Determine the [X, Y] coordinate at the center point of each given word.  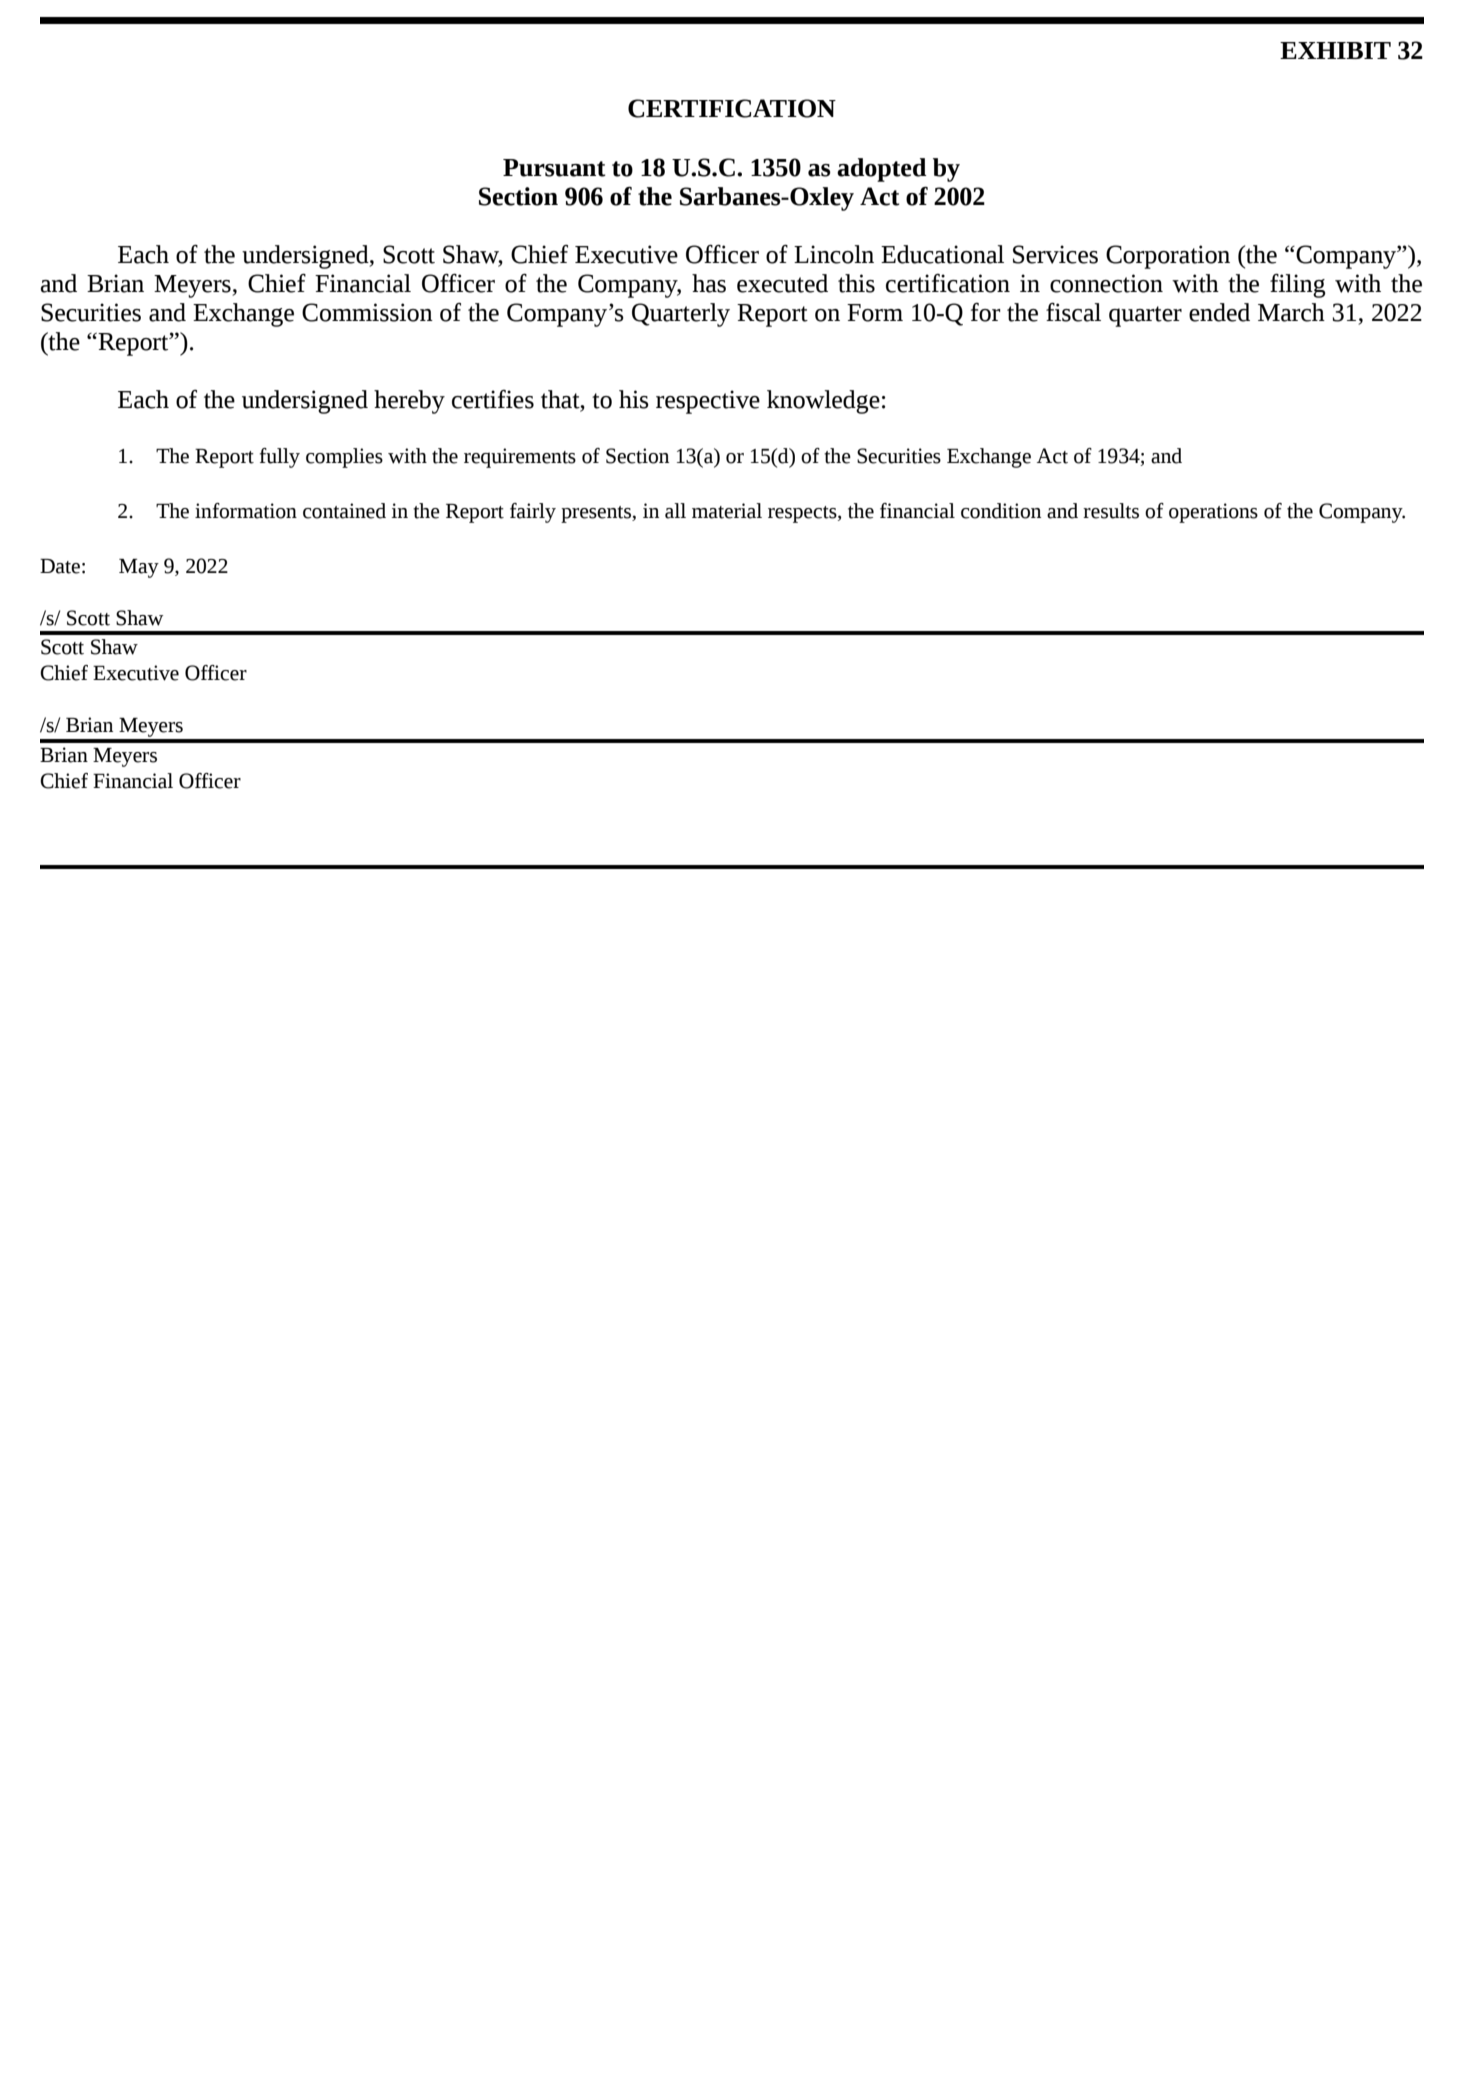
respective [708, 402]
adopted [882, 170]
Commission [367, 312]
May [139, 568]
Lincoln [834, 254]
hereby [409, 402]
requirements [520, 458]
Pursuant [554, 168]
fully [280, 458]
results [1111, 511]
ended [1219, 312]
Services [1055, 254]
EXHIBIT [1335, 50]
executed [782, 283]
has [709, 283]
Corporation [1168, 257]
